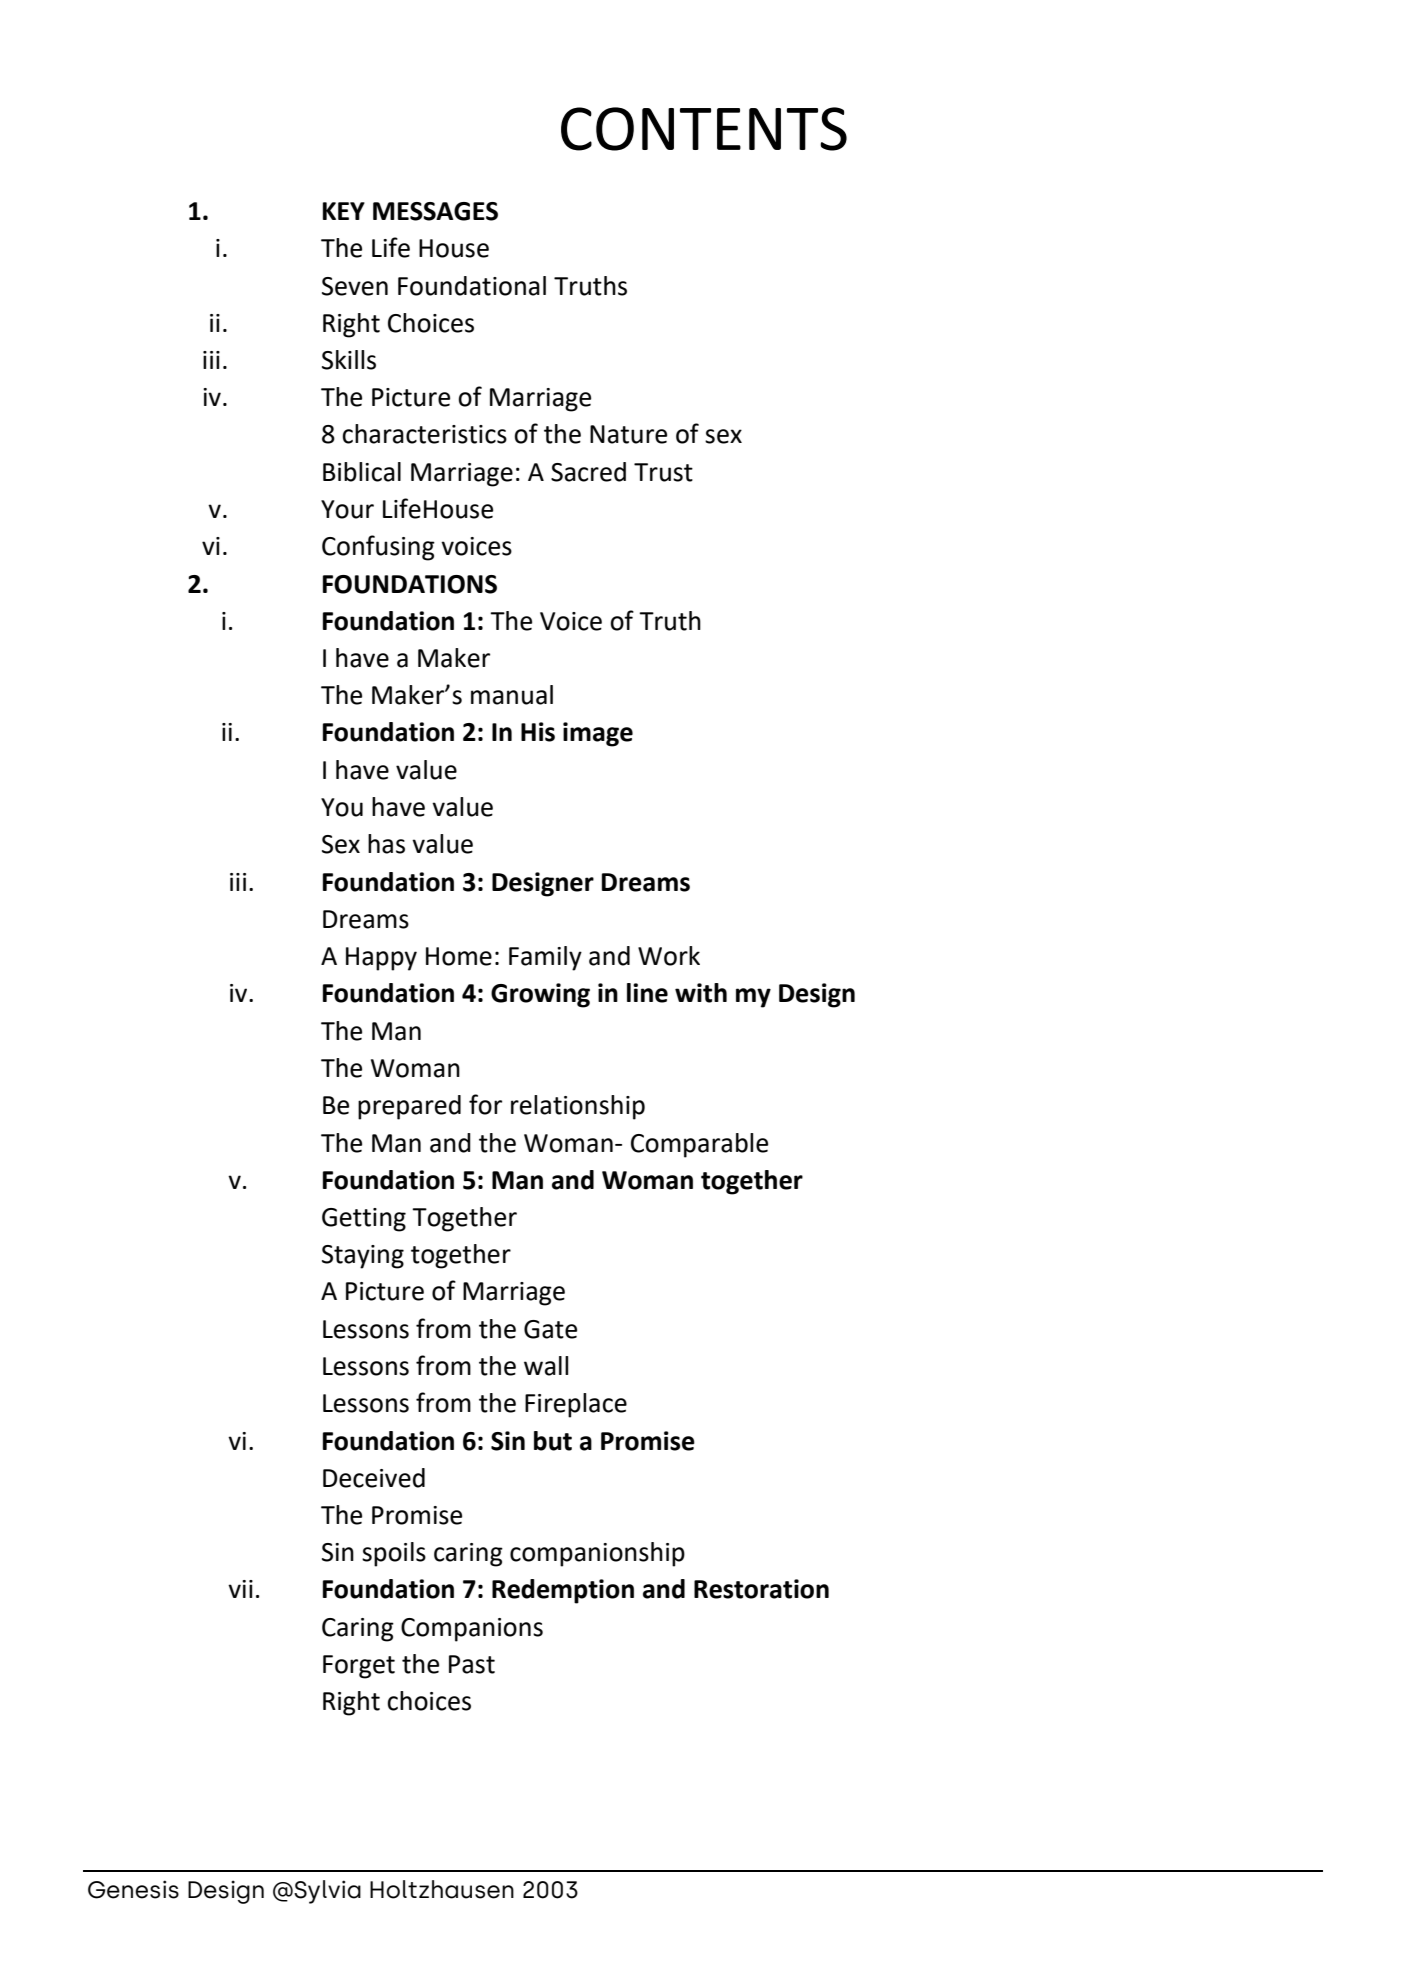 Image resolution: width=1403 pixels, height=1984 pixels. What do you see at coordinates (424, 434) in the document?
I see `characteristics` at bounding box center [424, 434].
